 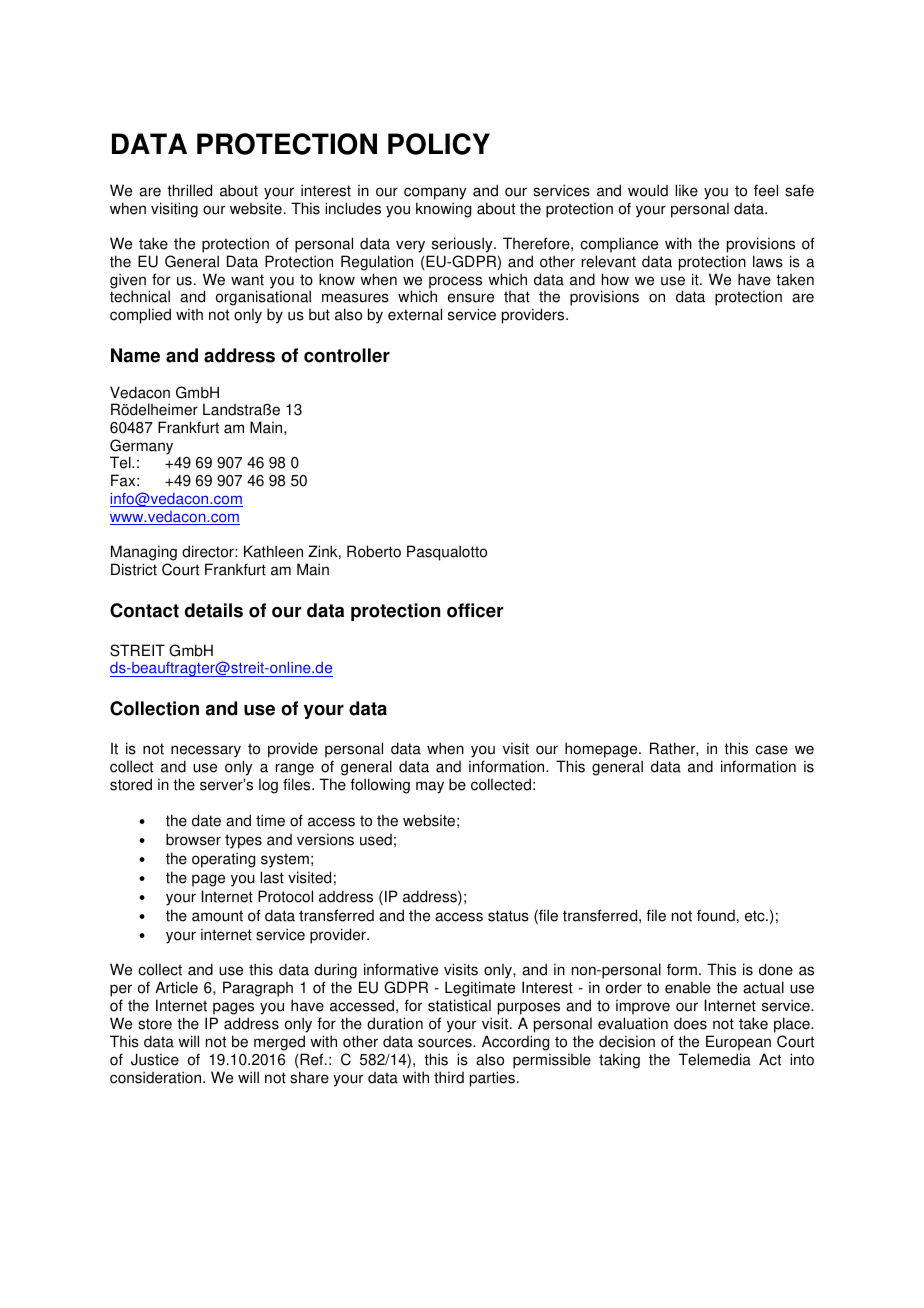 I want to click on European, so click(x=738, y=1043).
